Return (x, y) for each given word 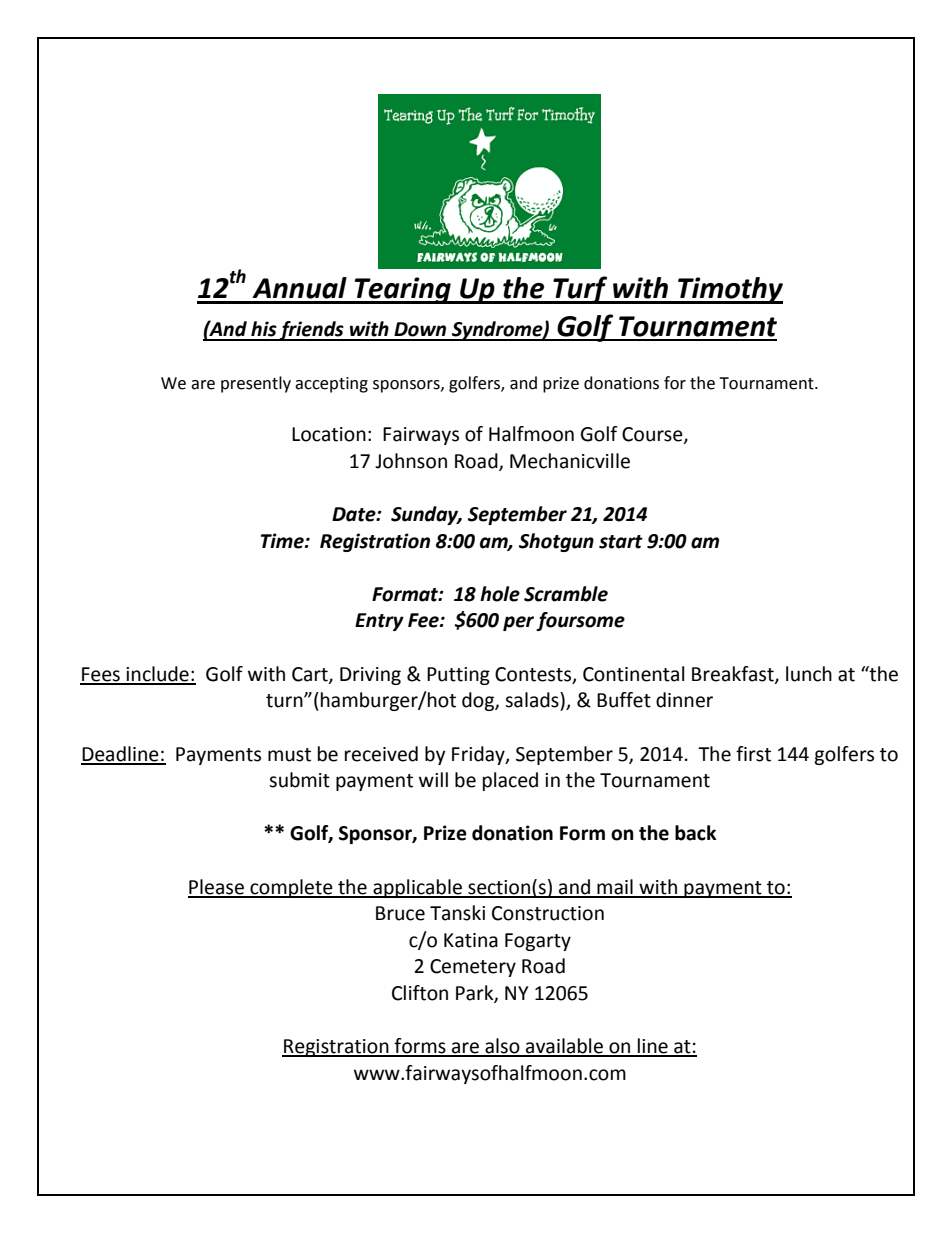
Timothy (729, 290)
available (564, 1047)
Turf (580, 290)
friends (312, 331)
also (502, 1047)
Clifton (420, 993)
